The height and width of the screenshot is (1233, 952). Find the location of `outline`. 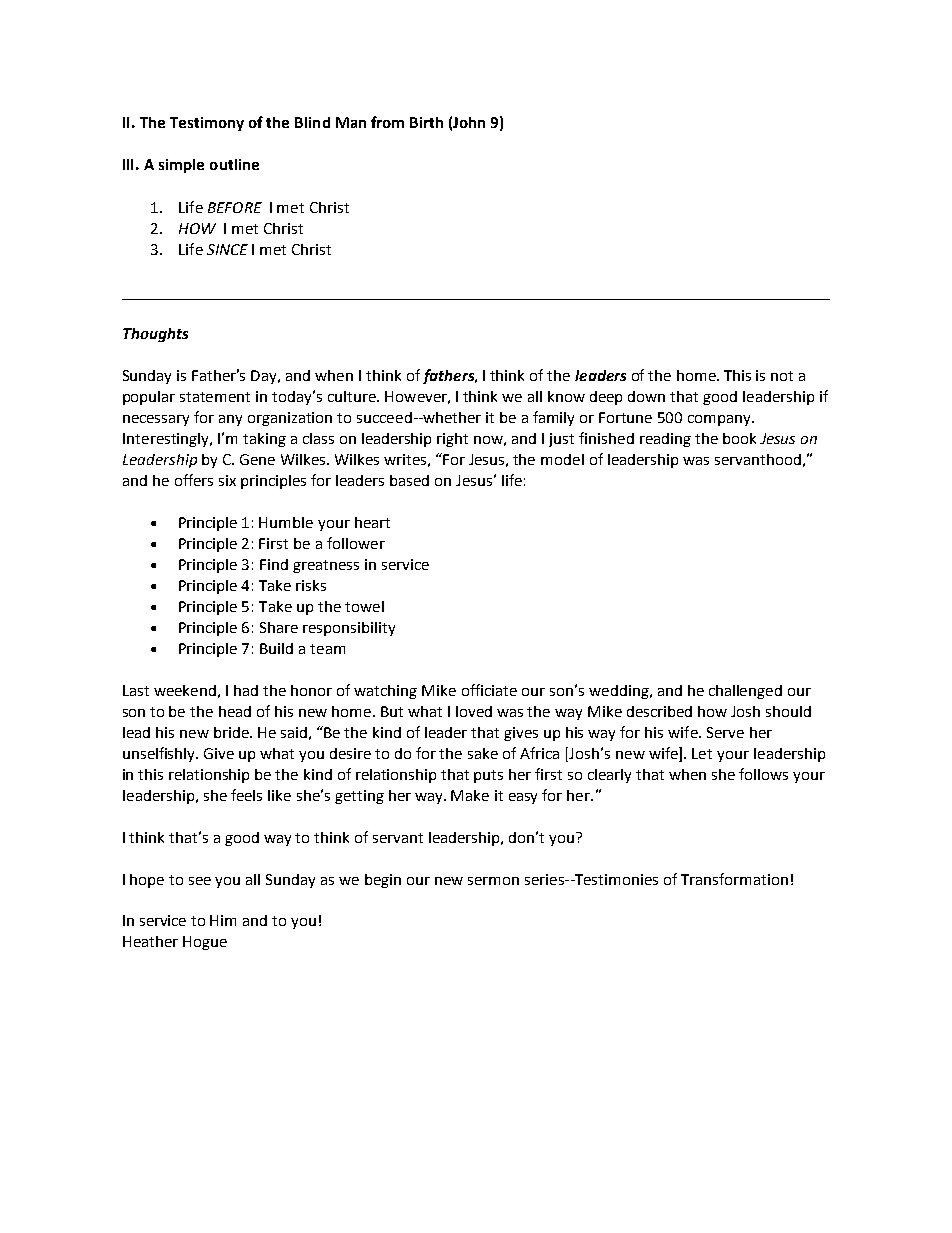

outline is located at coordinates (234, 164).
